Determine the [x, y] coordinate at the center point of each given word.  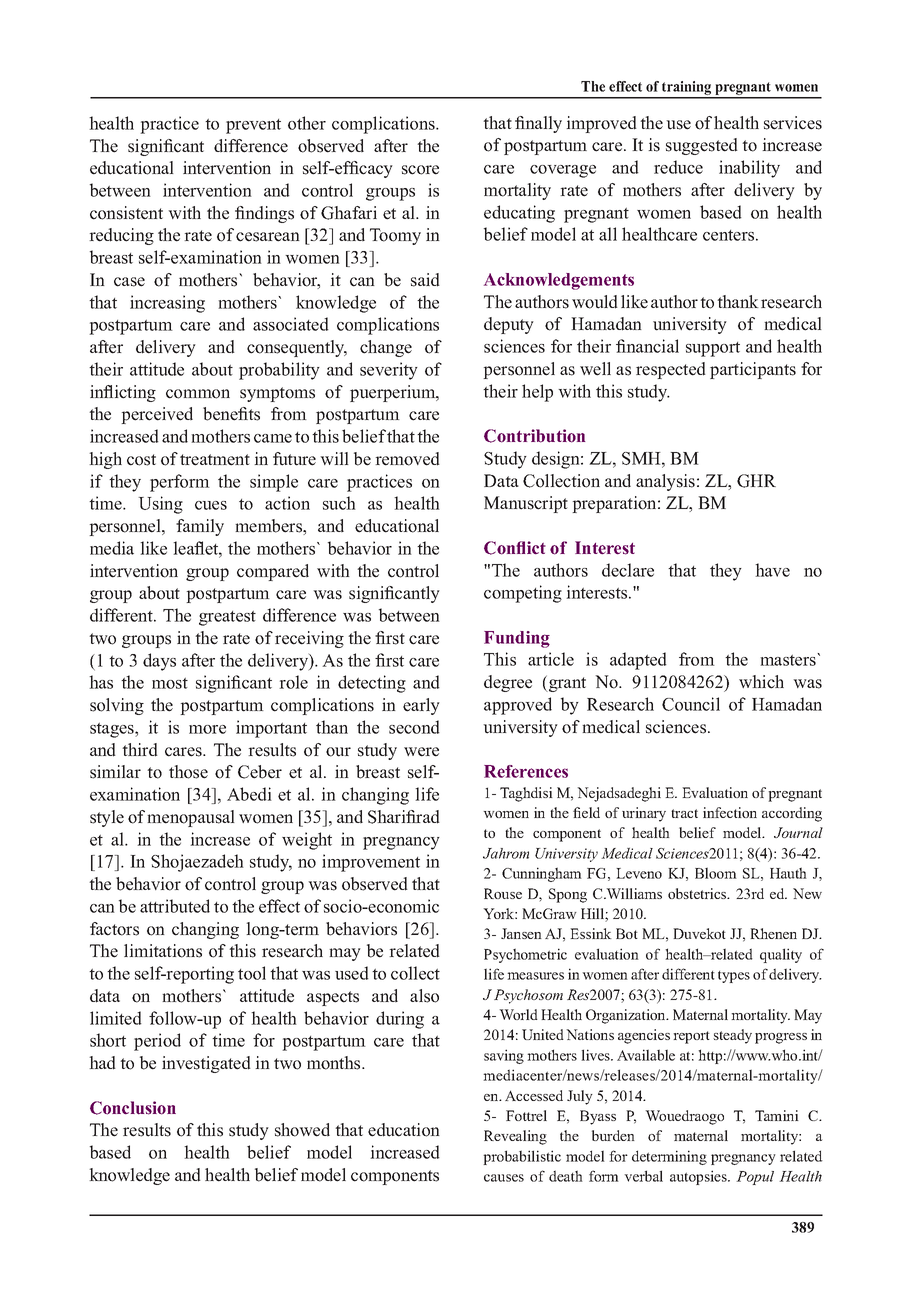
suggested [702, 146]
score [420, 170]
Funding [517, 639]
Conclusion [133, 1108]
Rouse [503, 893]
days [159, 662]
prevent [253, 126]
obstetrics [698, 893]
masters [789, 659]
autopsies [699, 1177]
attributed [175, 906]
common [198, 394]
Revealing [515, 1137]
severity [389, 371]
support [713, 349]
